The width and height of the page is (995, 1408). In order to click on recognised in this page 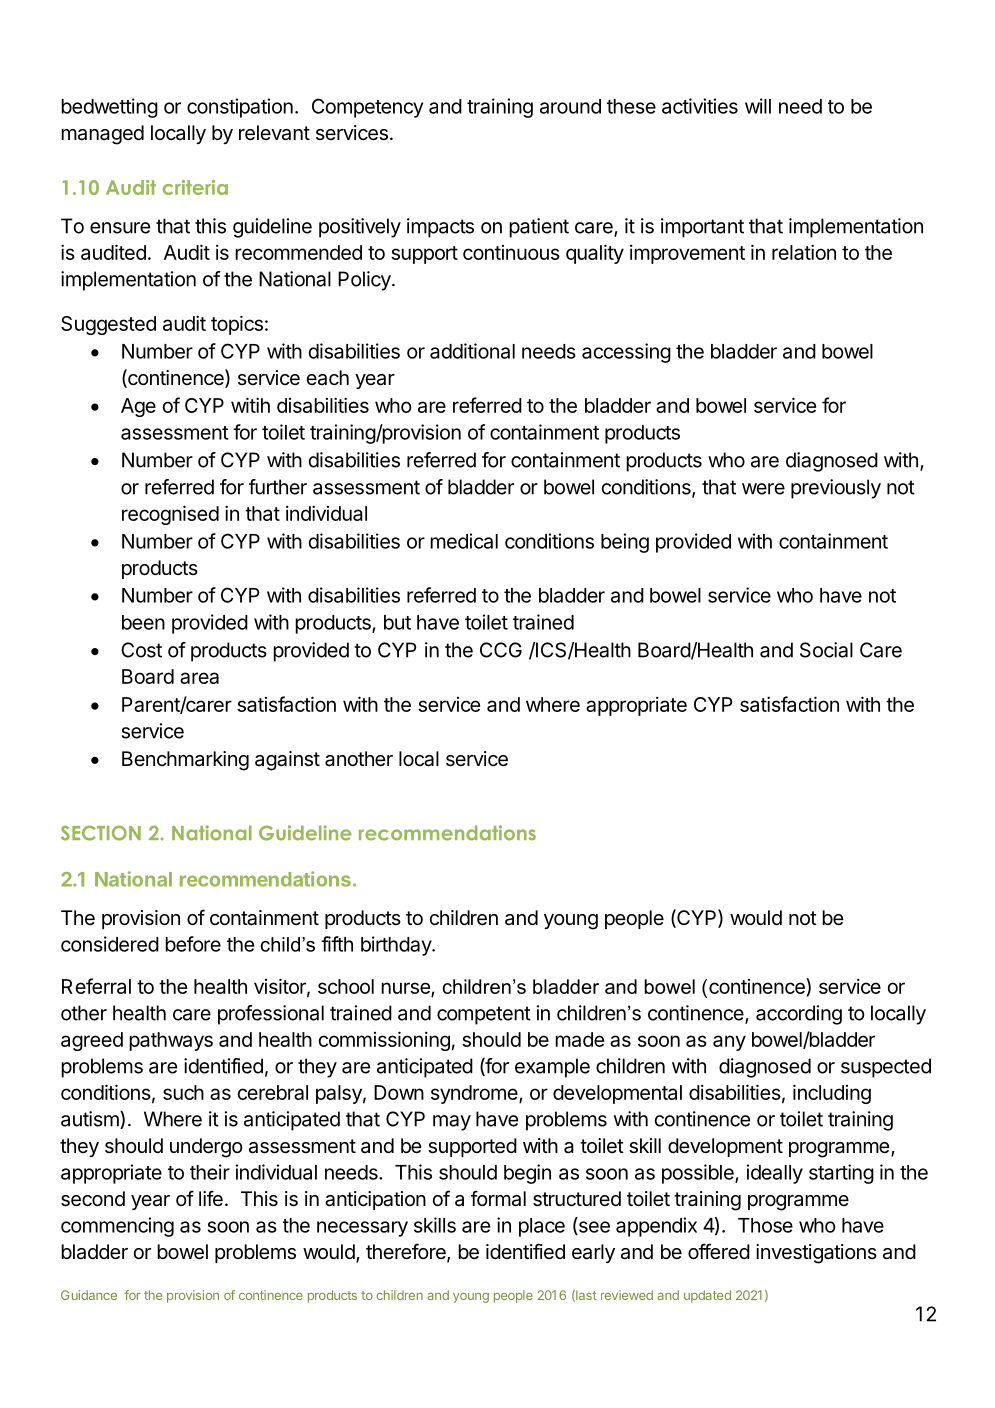, I will do `click(170, 515)`.
